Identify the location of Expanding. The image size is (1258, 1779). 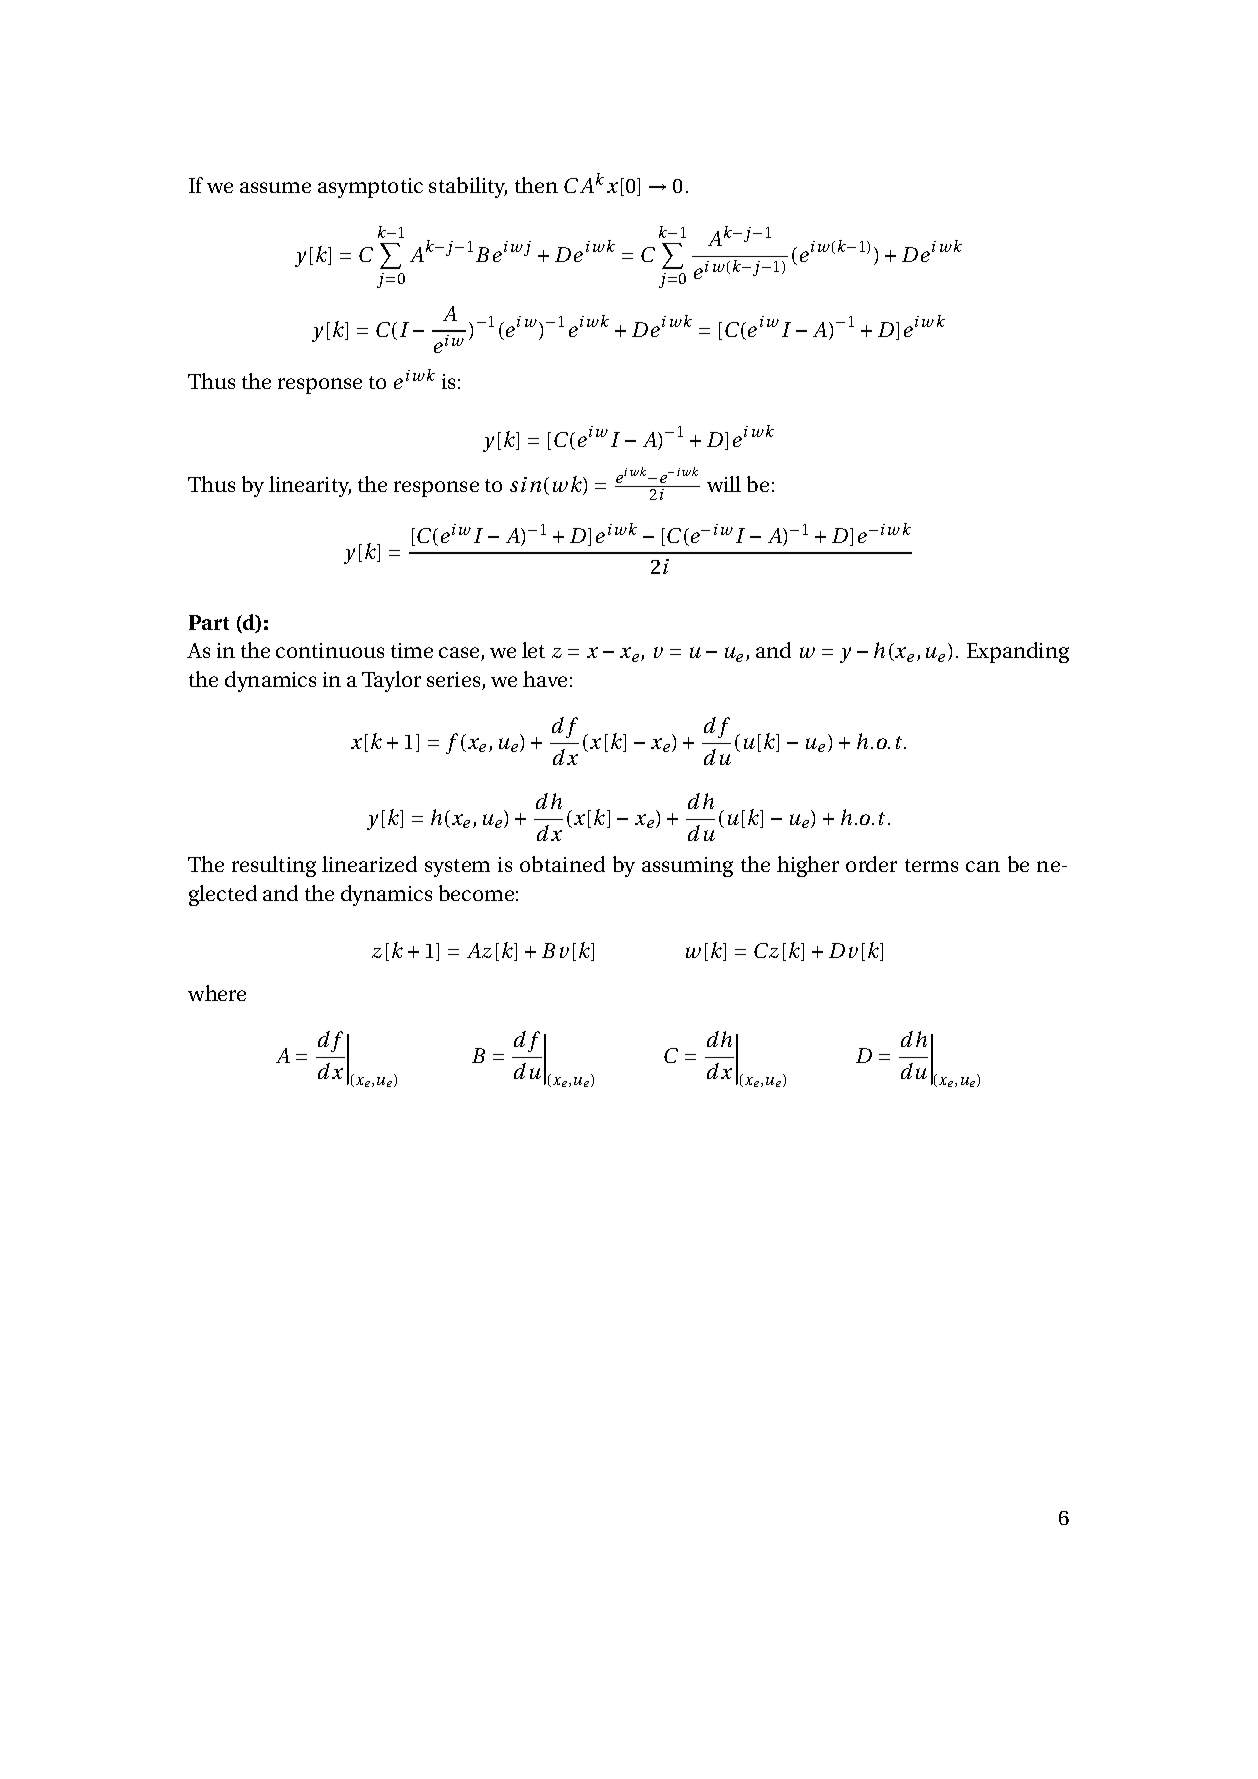
(1018, 652).
